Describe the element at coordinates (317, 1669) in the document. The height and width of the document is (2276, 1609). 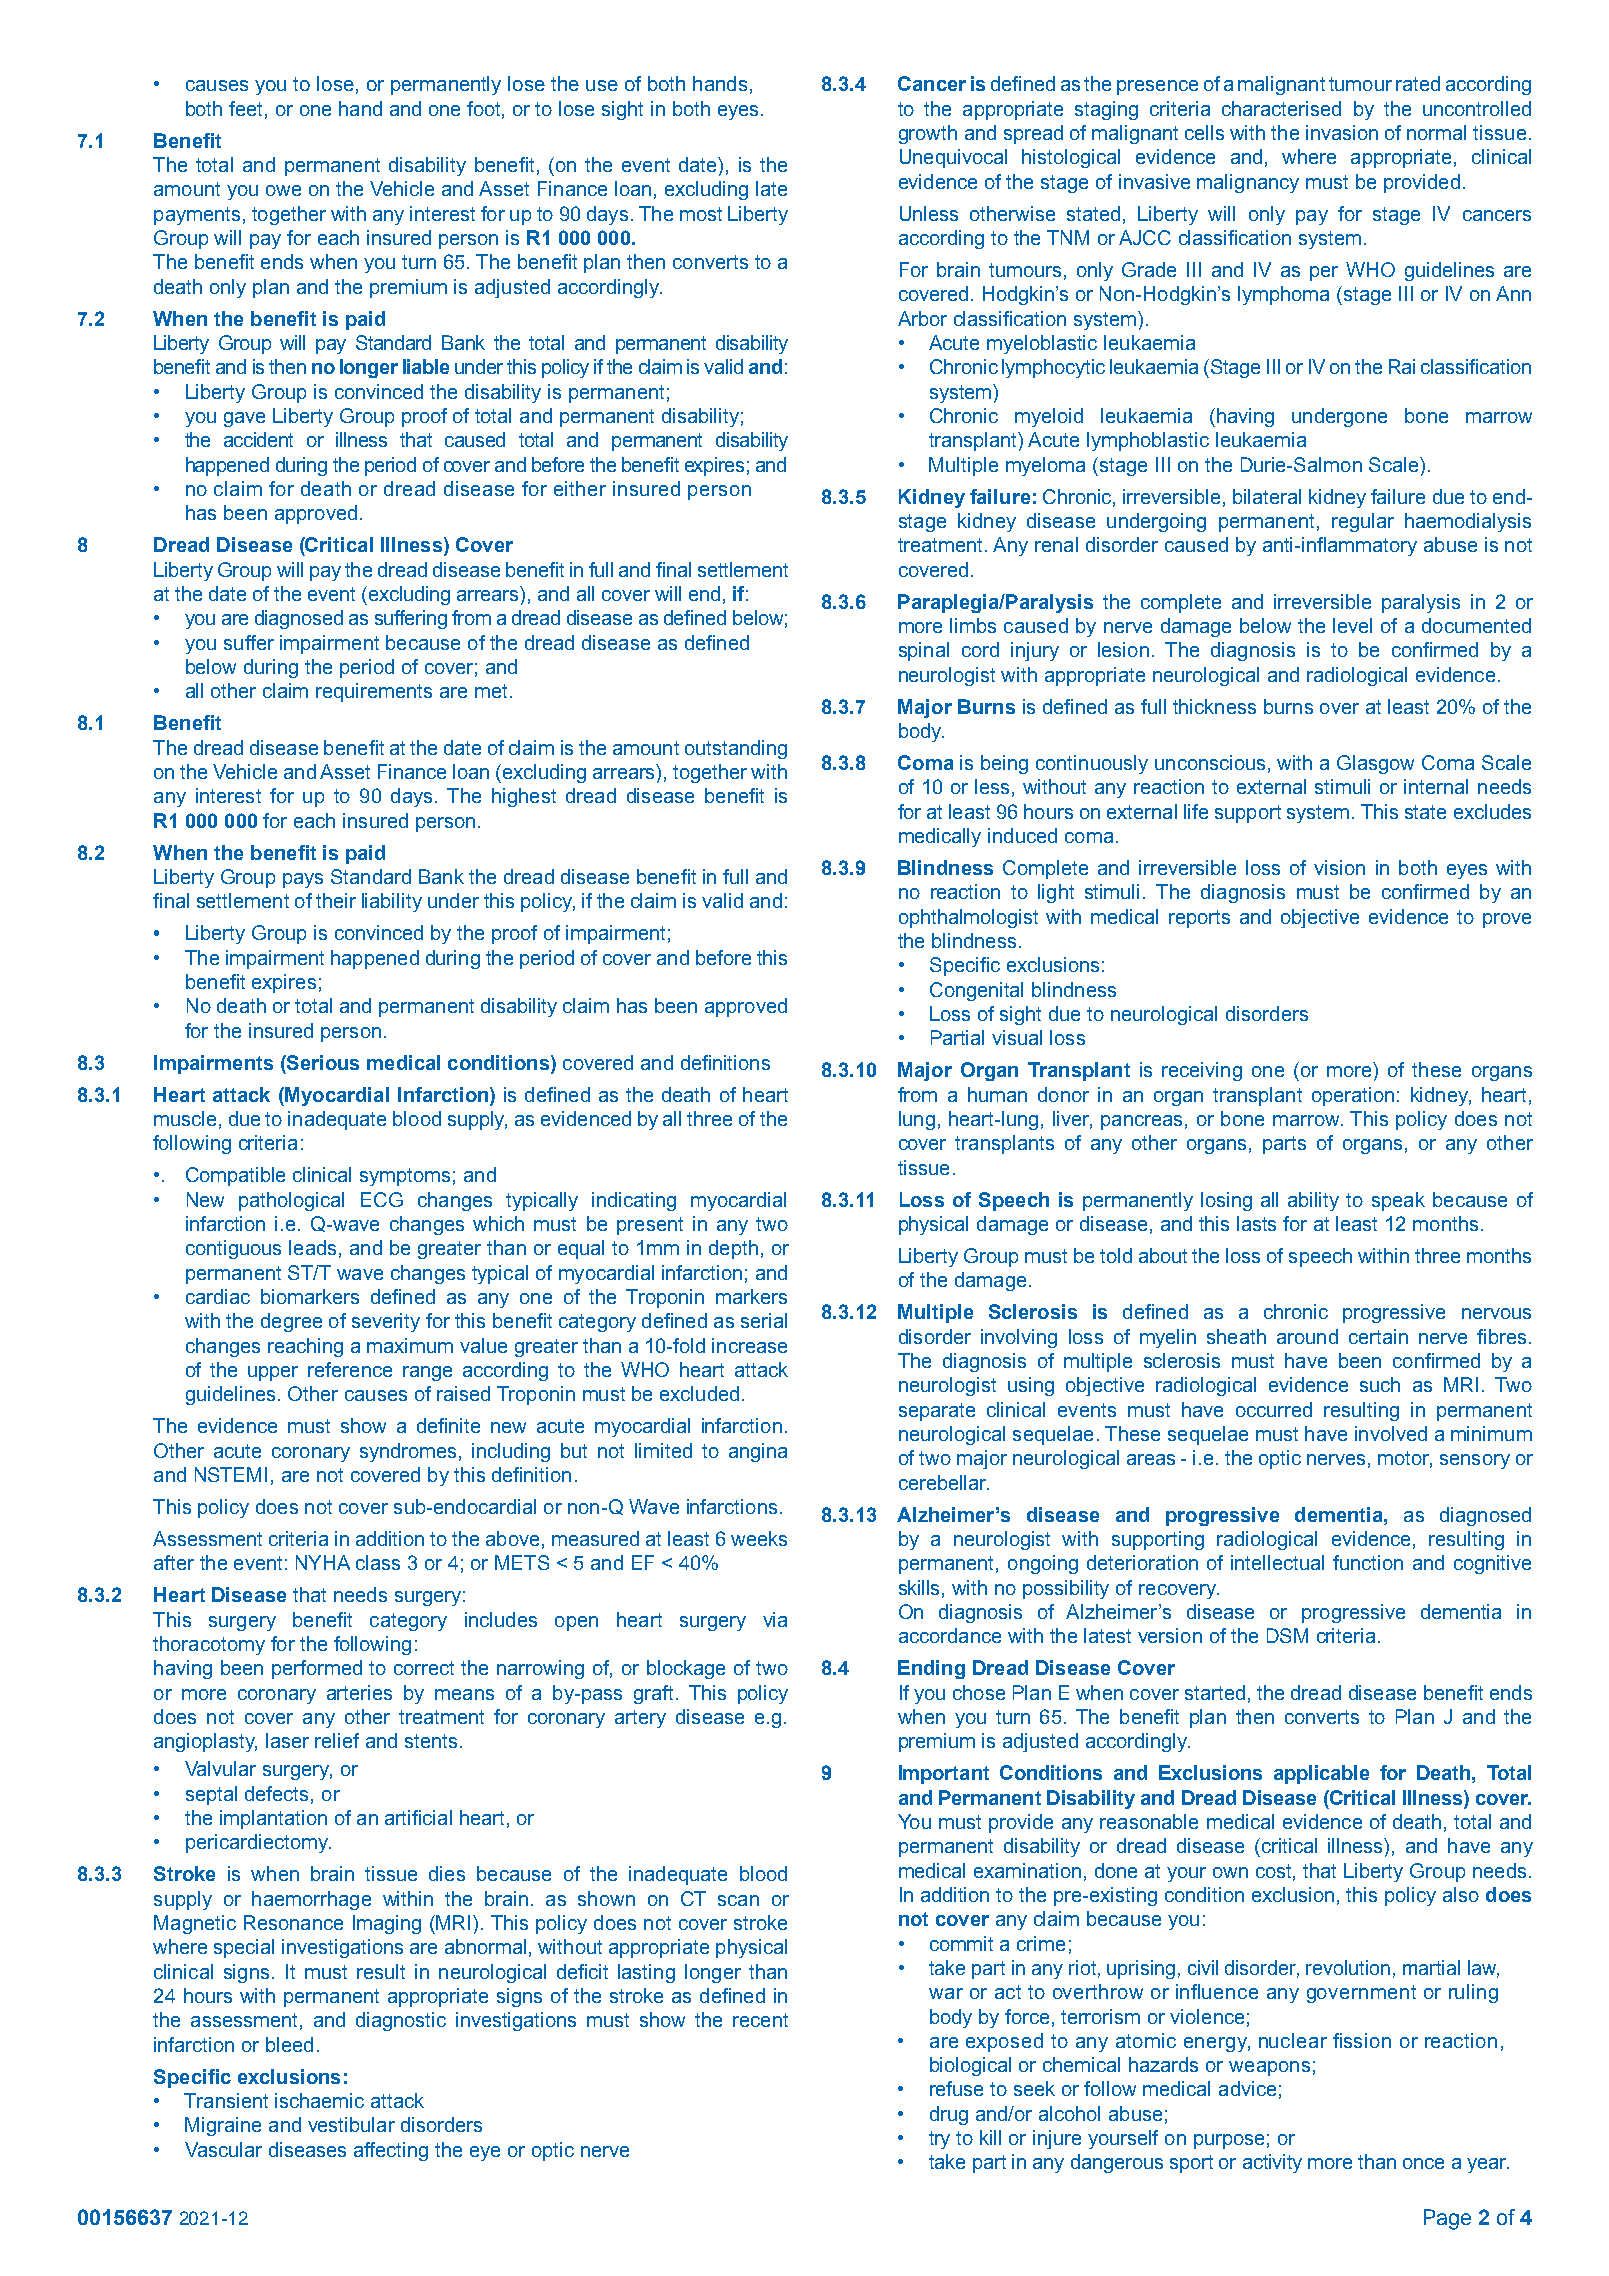
I see `performed` at that location.
